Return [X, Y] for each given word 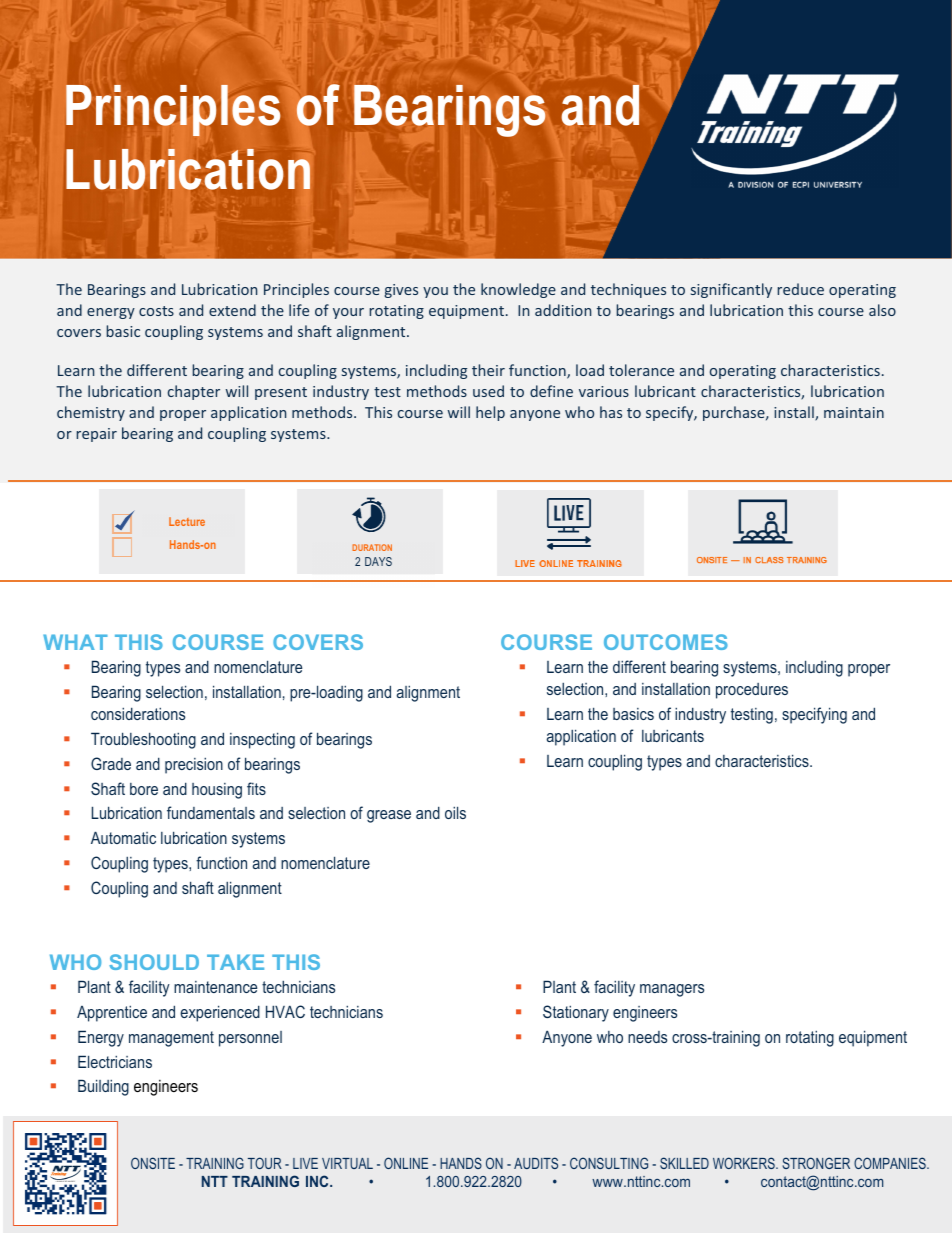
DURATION [372, 547]
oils [455, 812]
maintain [854, 412]
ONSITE [153, 1163]
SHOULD [154, 962]
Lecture [187, 521]
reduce [800, 289]
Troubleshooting [143, 740]
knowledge [518, 290]
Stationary [576, 1013]
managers [672, 990]
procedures [752, 691]
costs [156, 311]
